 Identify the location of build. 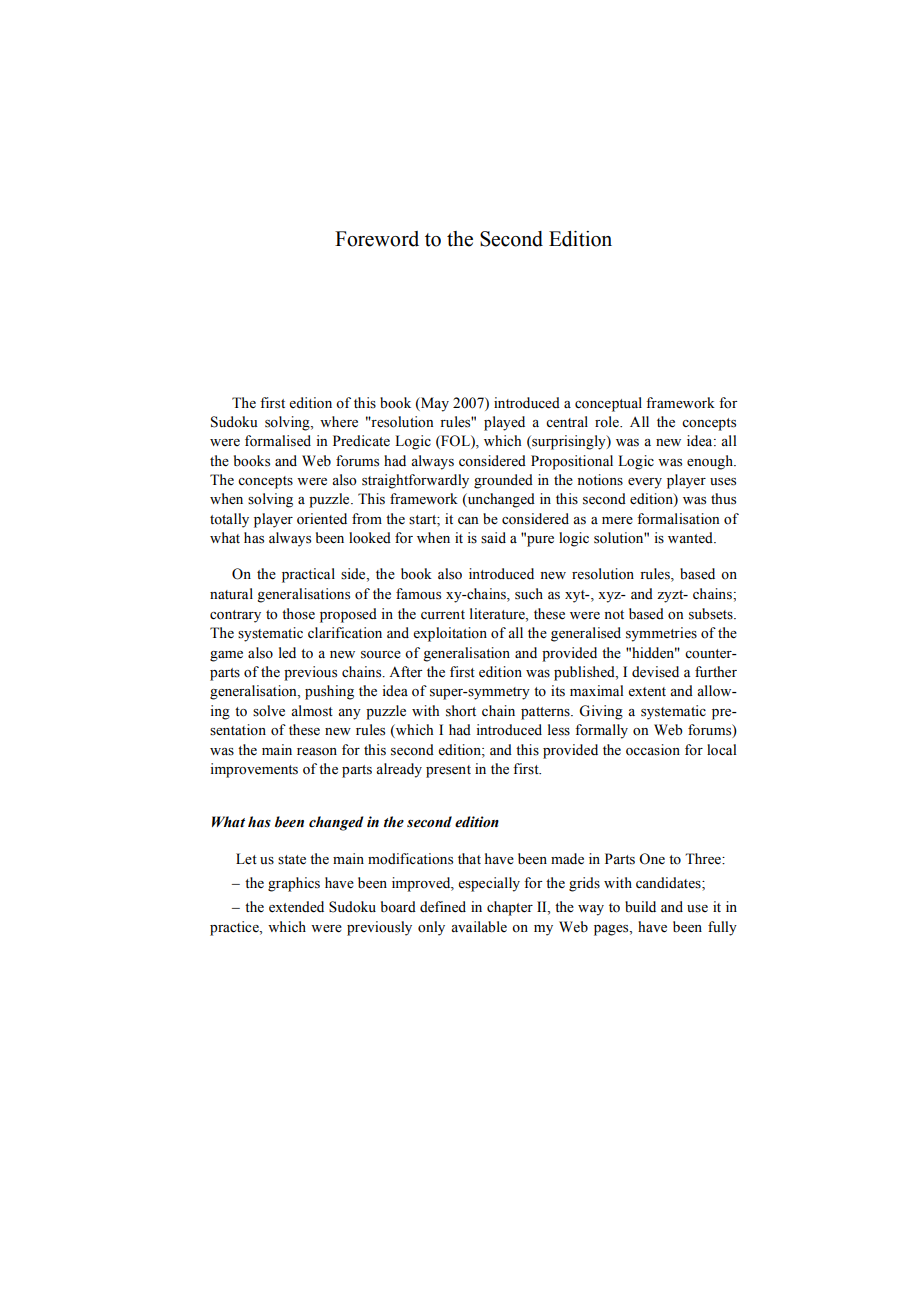
(640, 907).
